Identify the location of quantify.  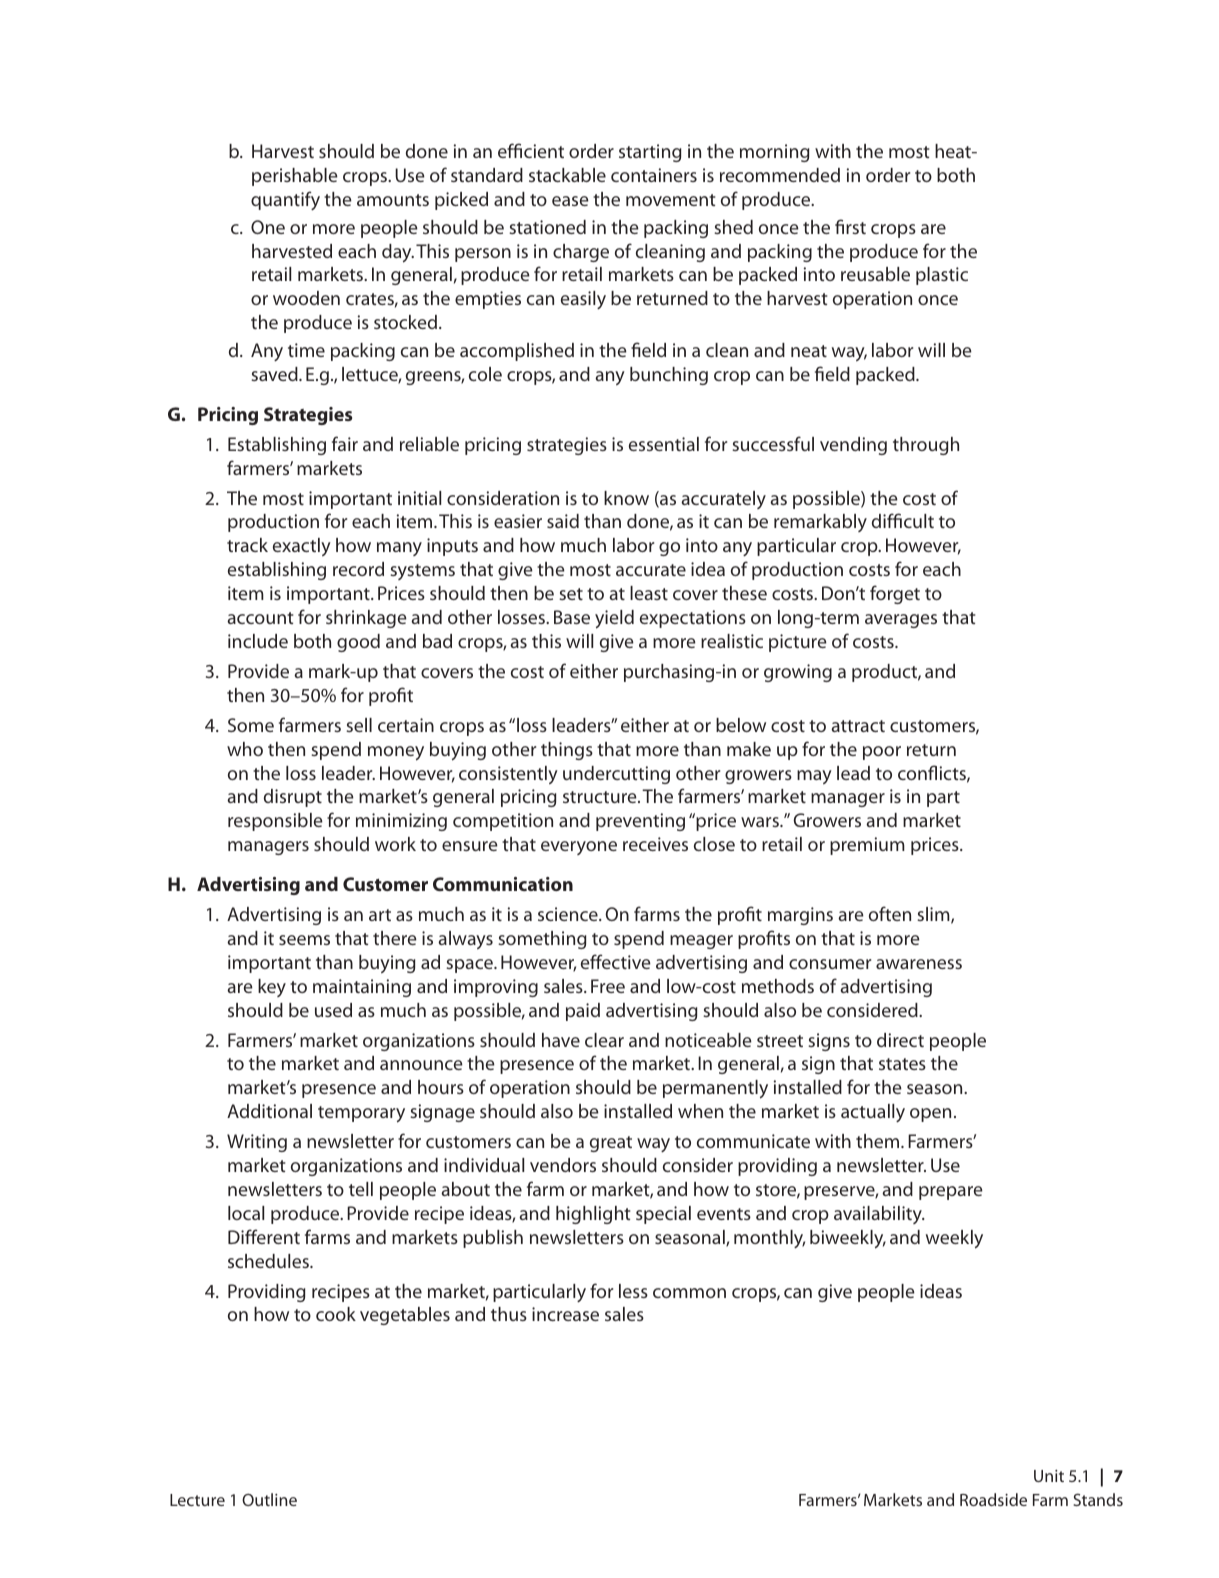
(285, 200).
